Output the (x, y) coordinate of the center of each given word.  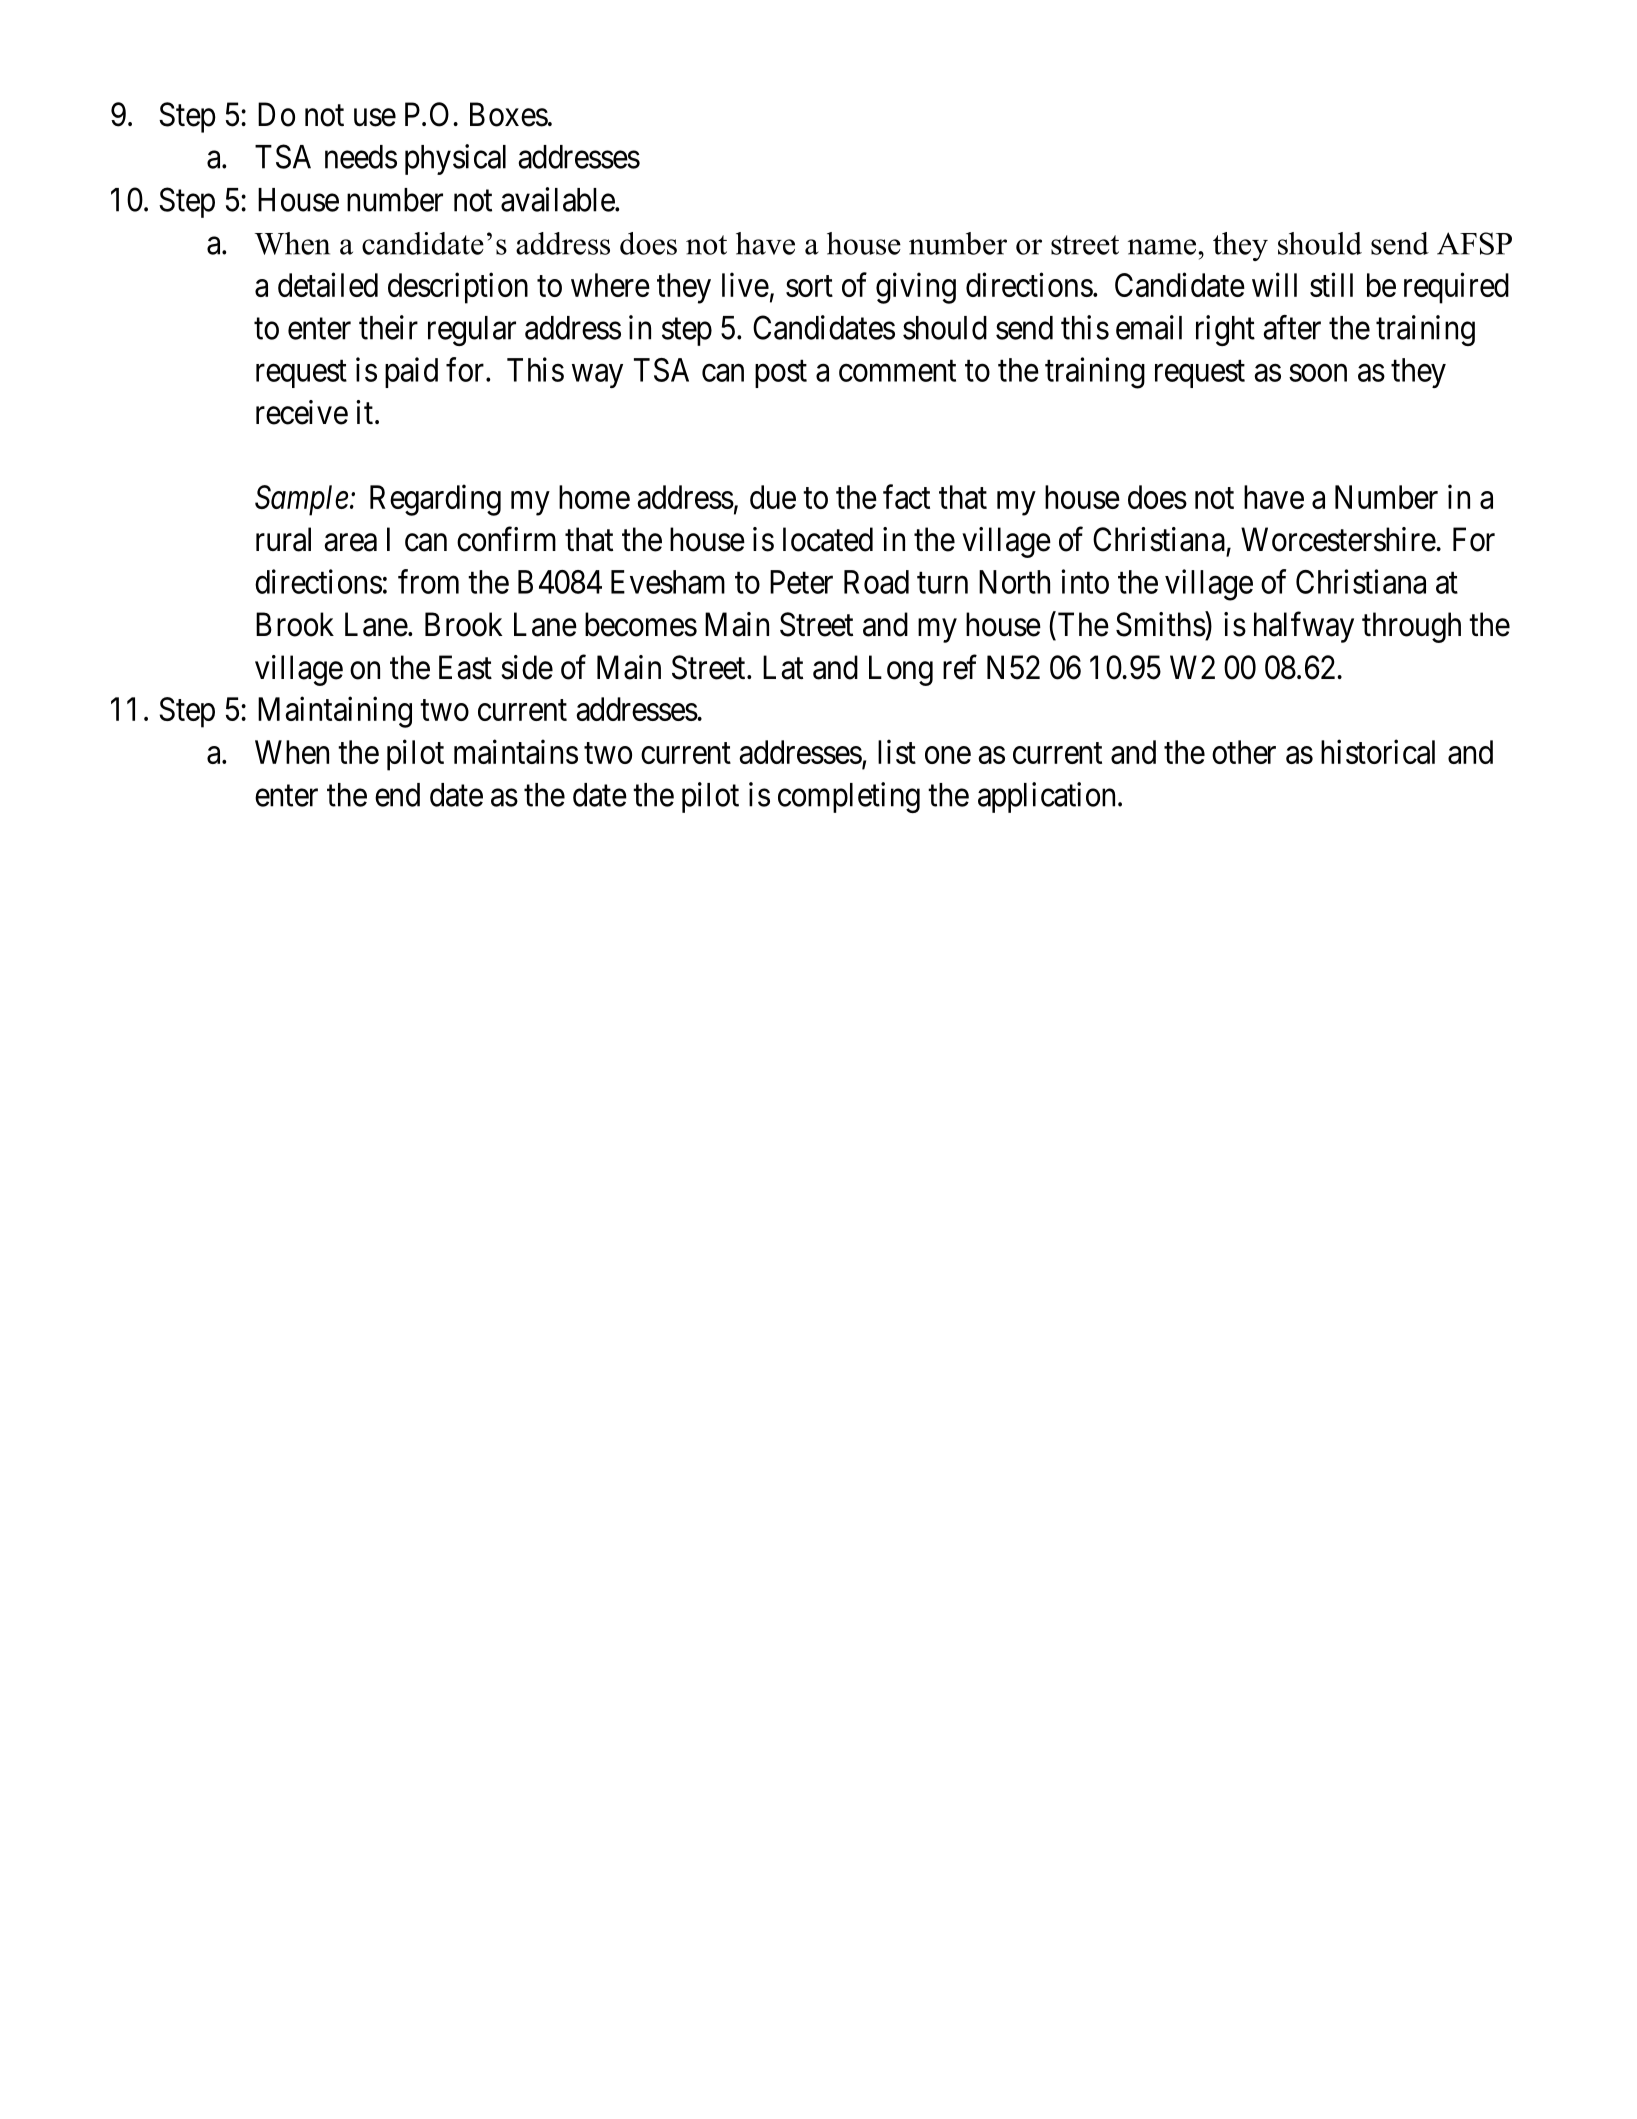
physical (455, 159)
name (1162, 247)
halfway (1304, 627)
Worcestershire (1338, 539)
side (527, 667)
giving (916, 288)
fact (906, 496)
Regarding (435, 500)
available (558, 199)
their (388, 327)
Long (901, 670)
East (465, 667)
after (1292, 327)
